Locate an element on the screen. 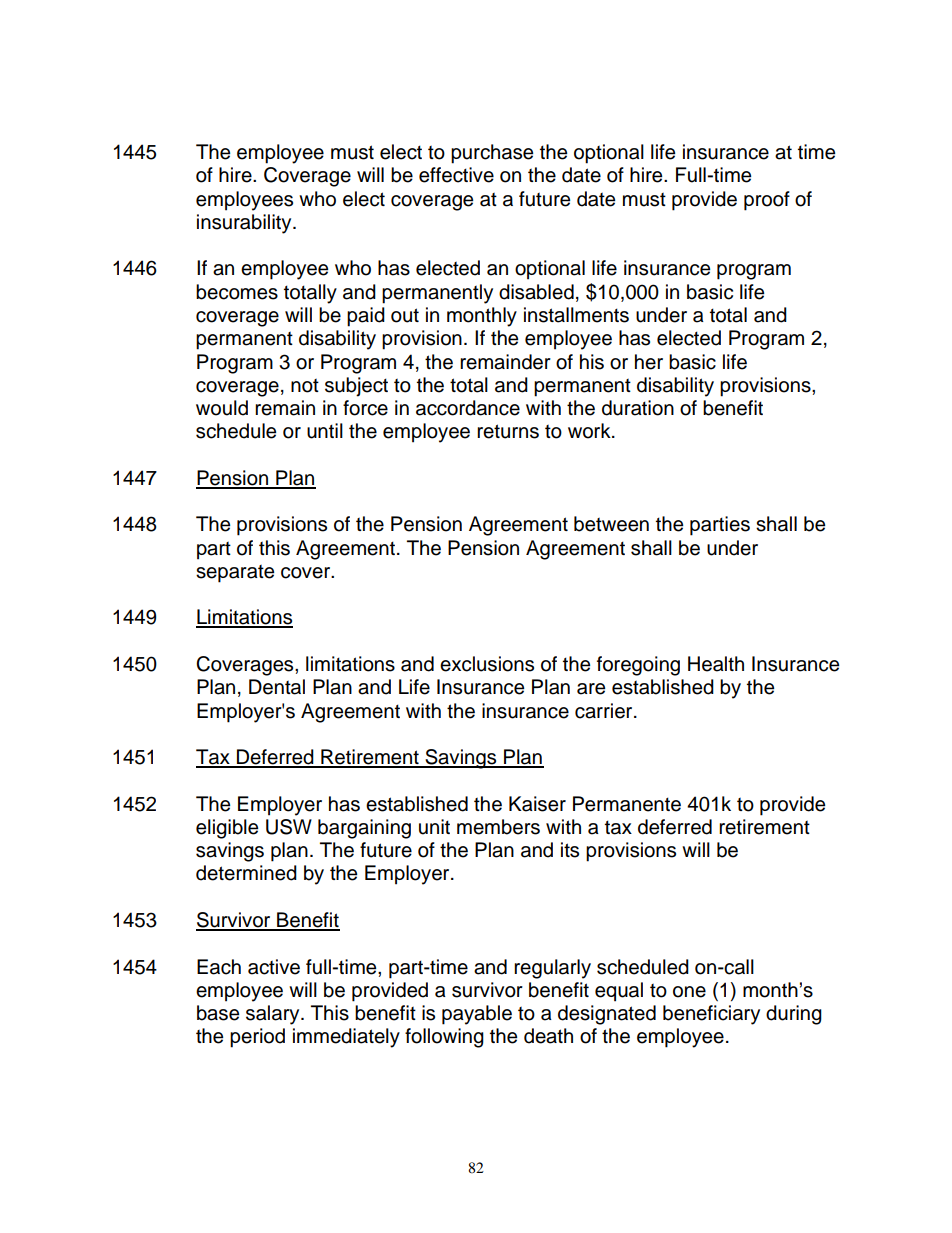 The height and width of the screenshot is (1233, 952). Health is located at coordinates (716, 664).
